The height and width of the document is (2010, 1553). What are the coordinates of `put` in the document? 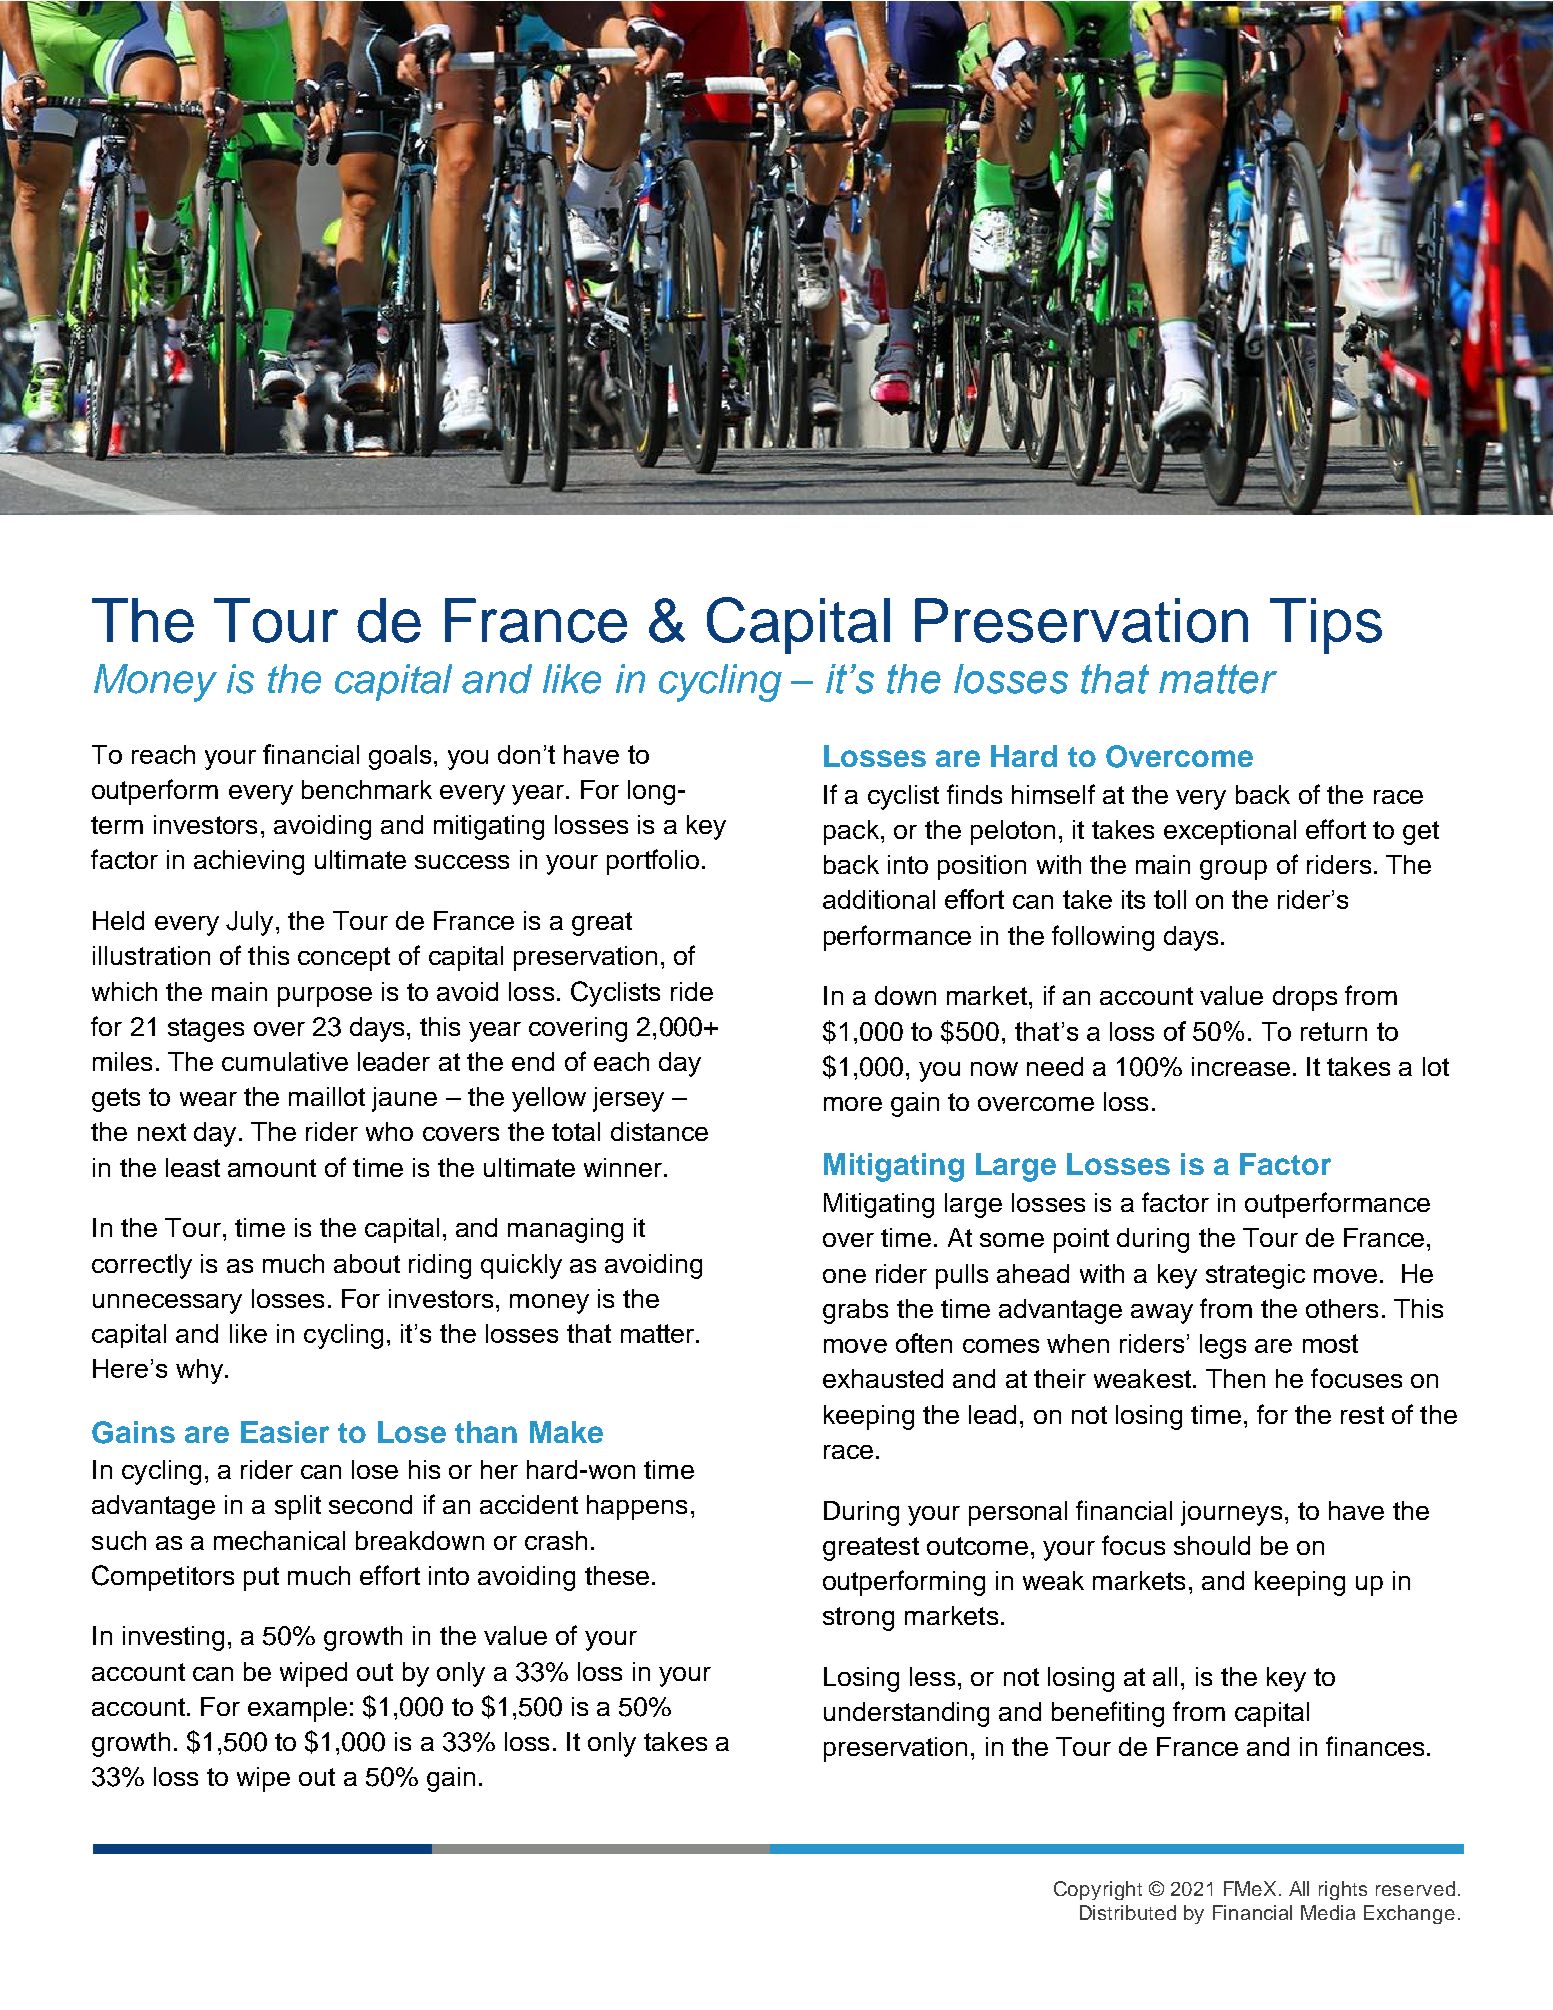 It's located at (261, 1579).
